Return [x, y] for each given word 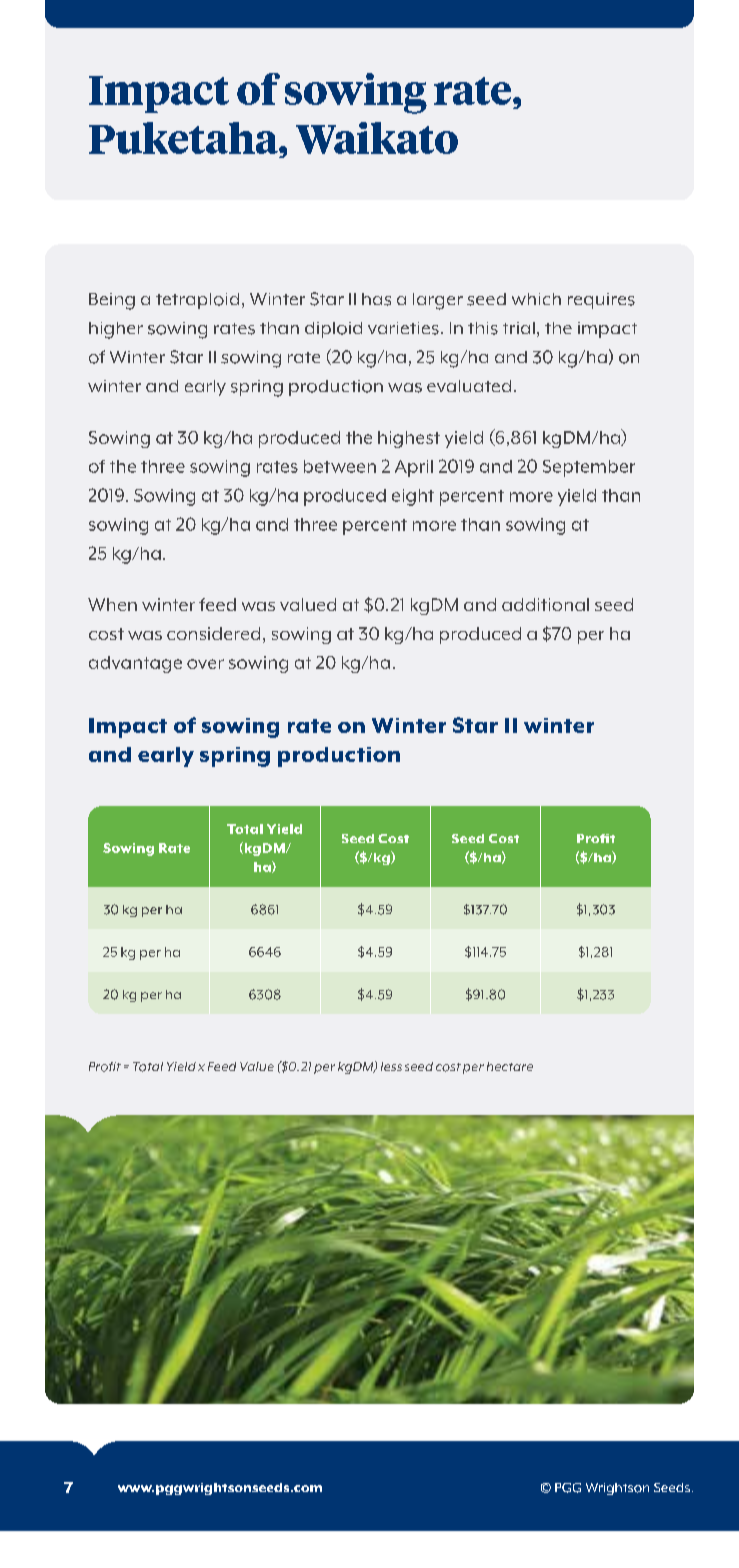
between [340, 466]
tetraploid [197, 301]
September [589, 468]
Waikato [377, 138]
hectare [510, 1066]
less [391, 1066]
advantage [135, 664]
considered [213, 633]
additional [545, 604]
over [205, 664]
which [536, 299]
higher [116, 330]
